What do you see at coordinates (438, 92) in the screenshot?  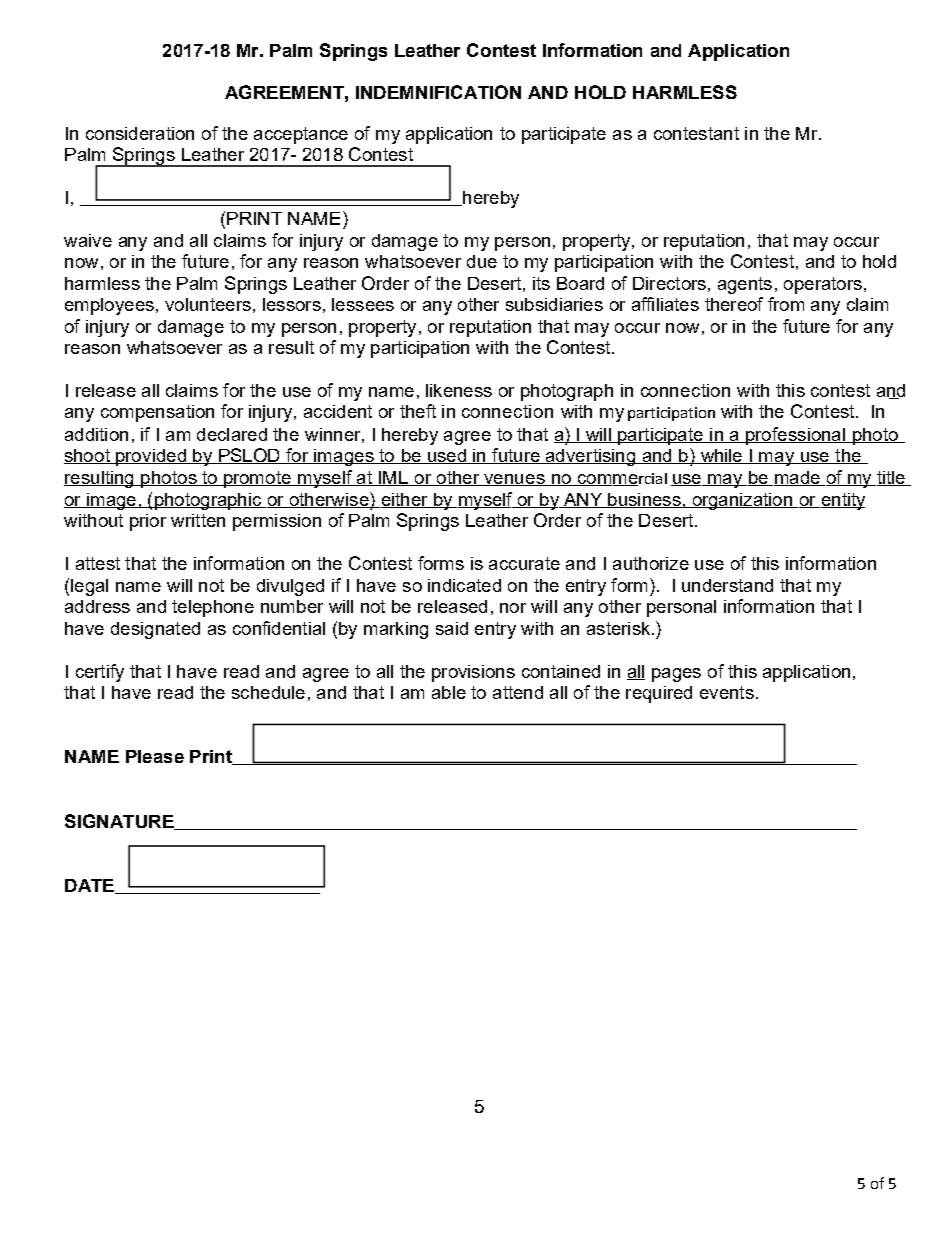 I see `INDEMNIFICATION` at bounding box center [438, 92].
